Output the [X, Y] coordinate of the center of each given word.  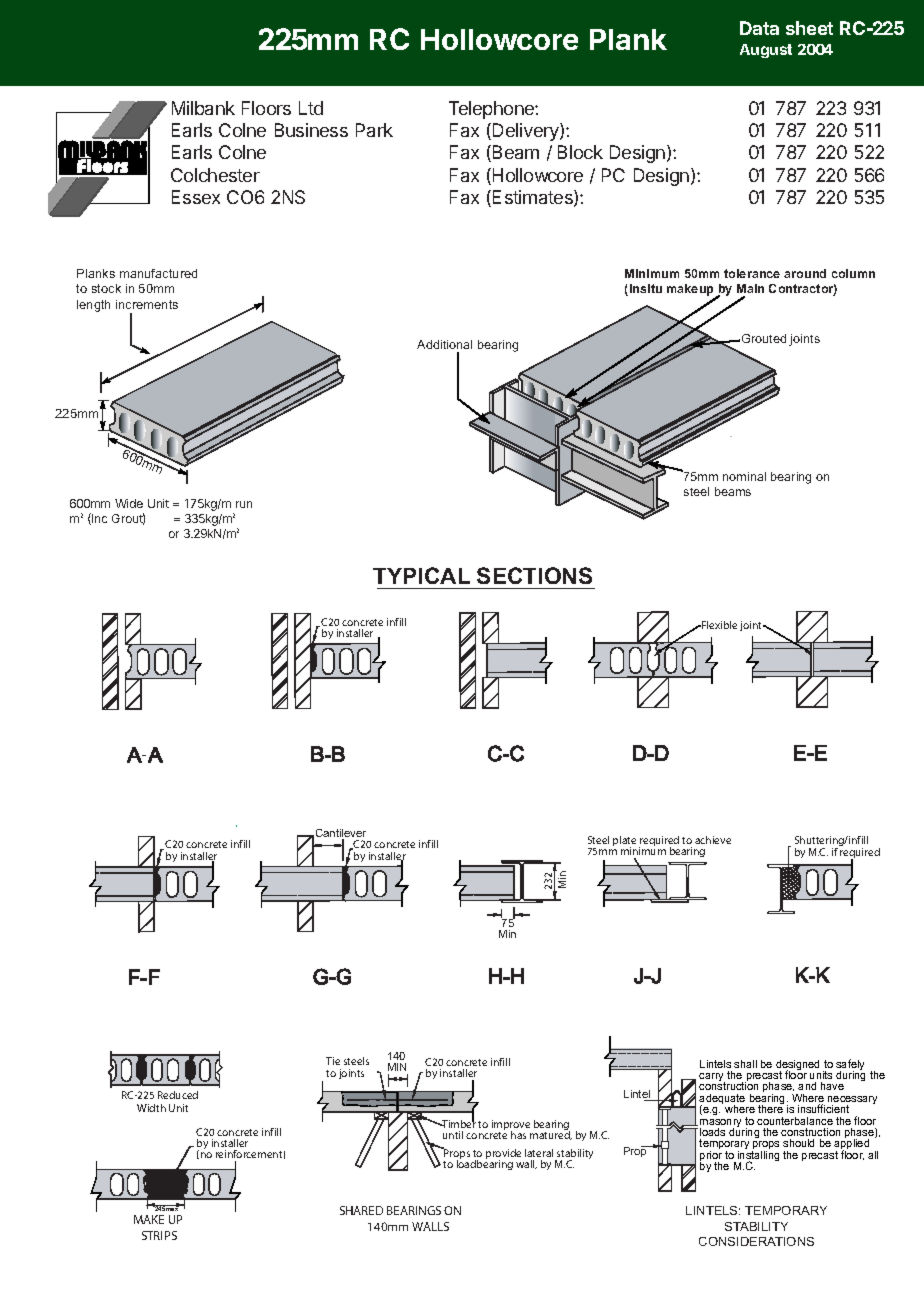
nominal [744, 476]
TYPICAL [421, 575]
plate [624, 842]
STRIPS [159, 1235]
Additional [444, 344]
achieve [713, 840]
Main [750, 288]
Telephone [492, 110]
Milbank [203, 108]
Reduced [178, 1095]
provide [503, 1155]
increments [147, 304]
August [766, 51]
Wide [129, 503]
